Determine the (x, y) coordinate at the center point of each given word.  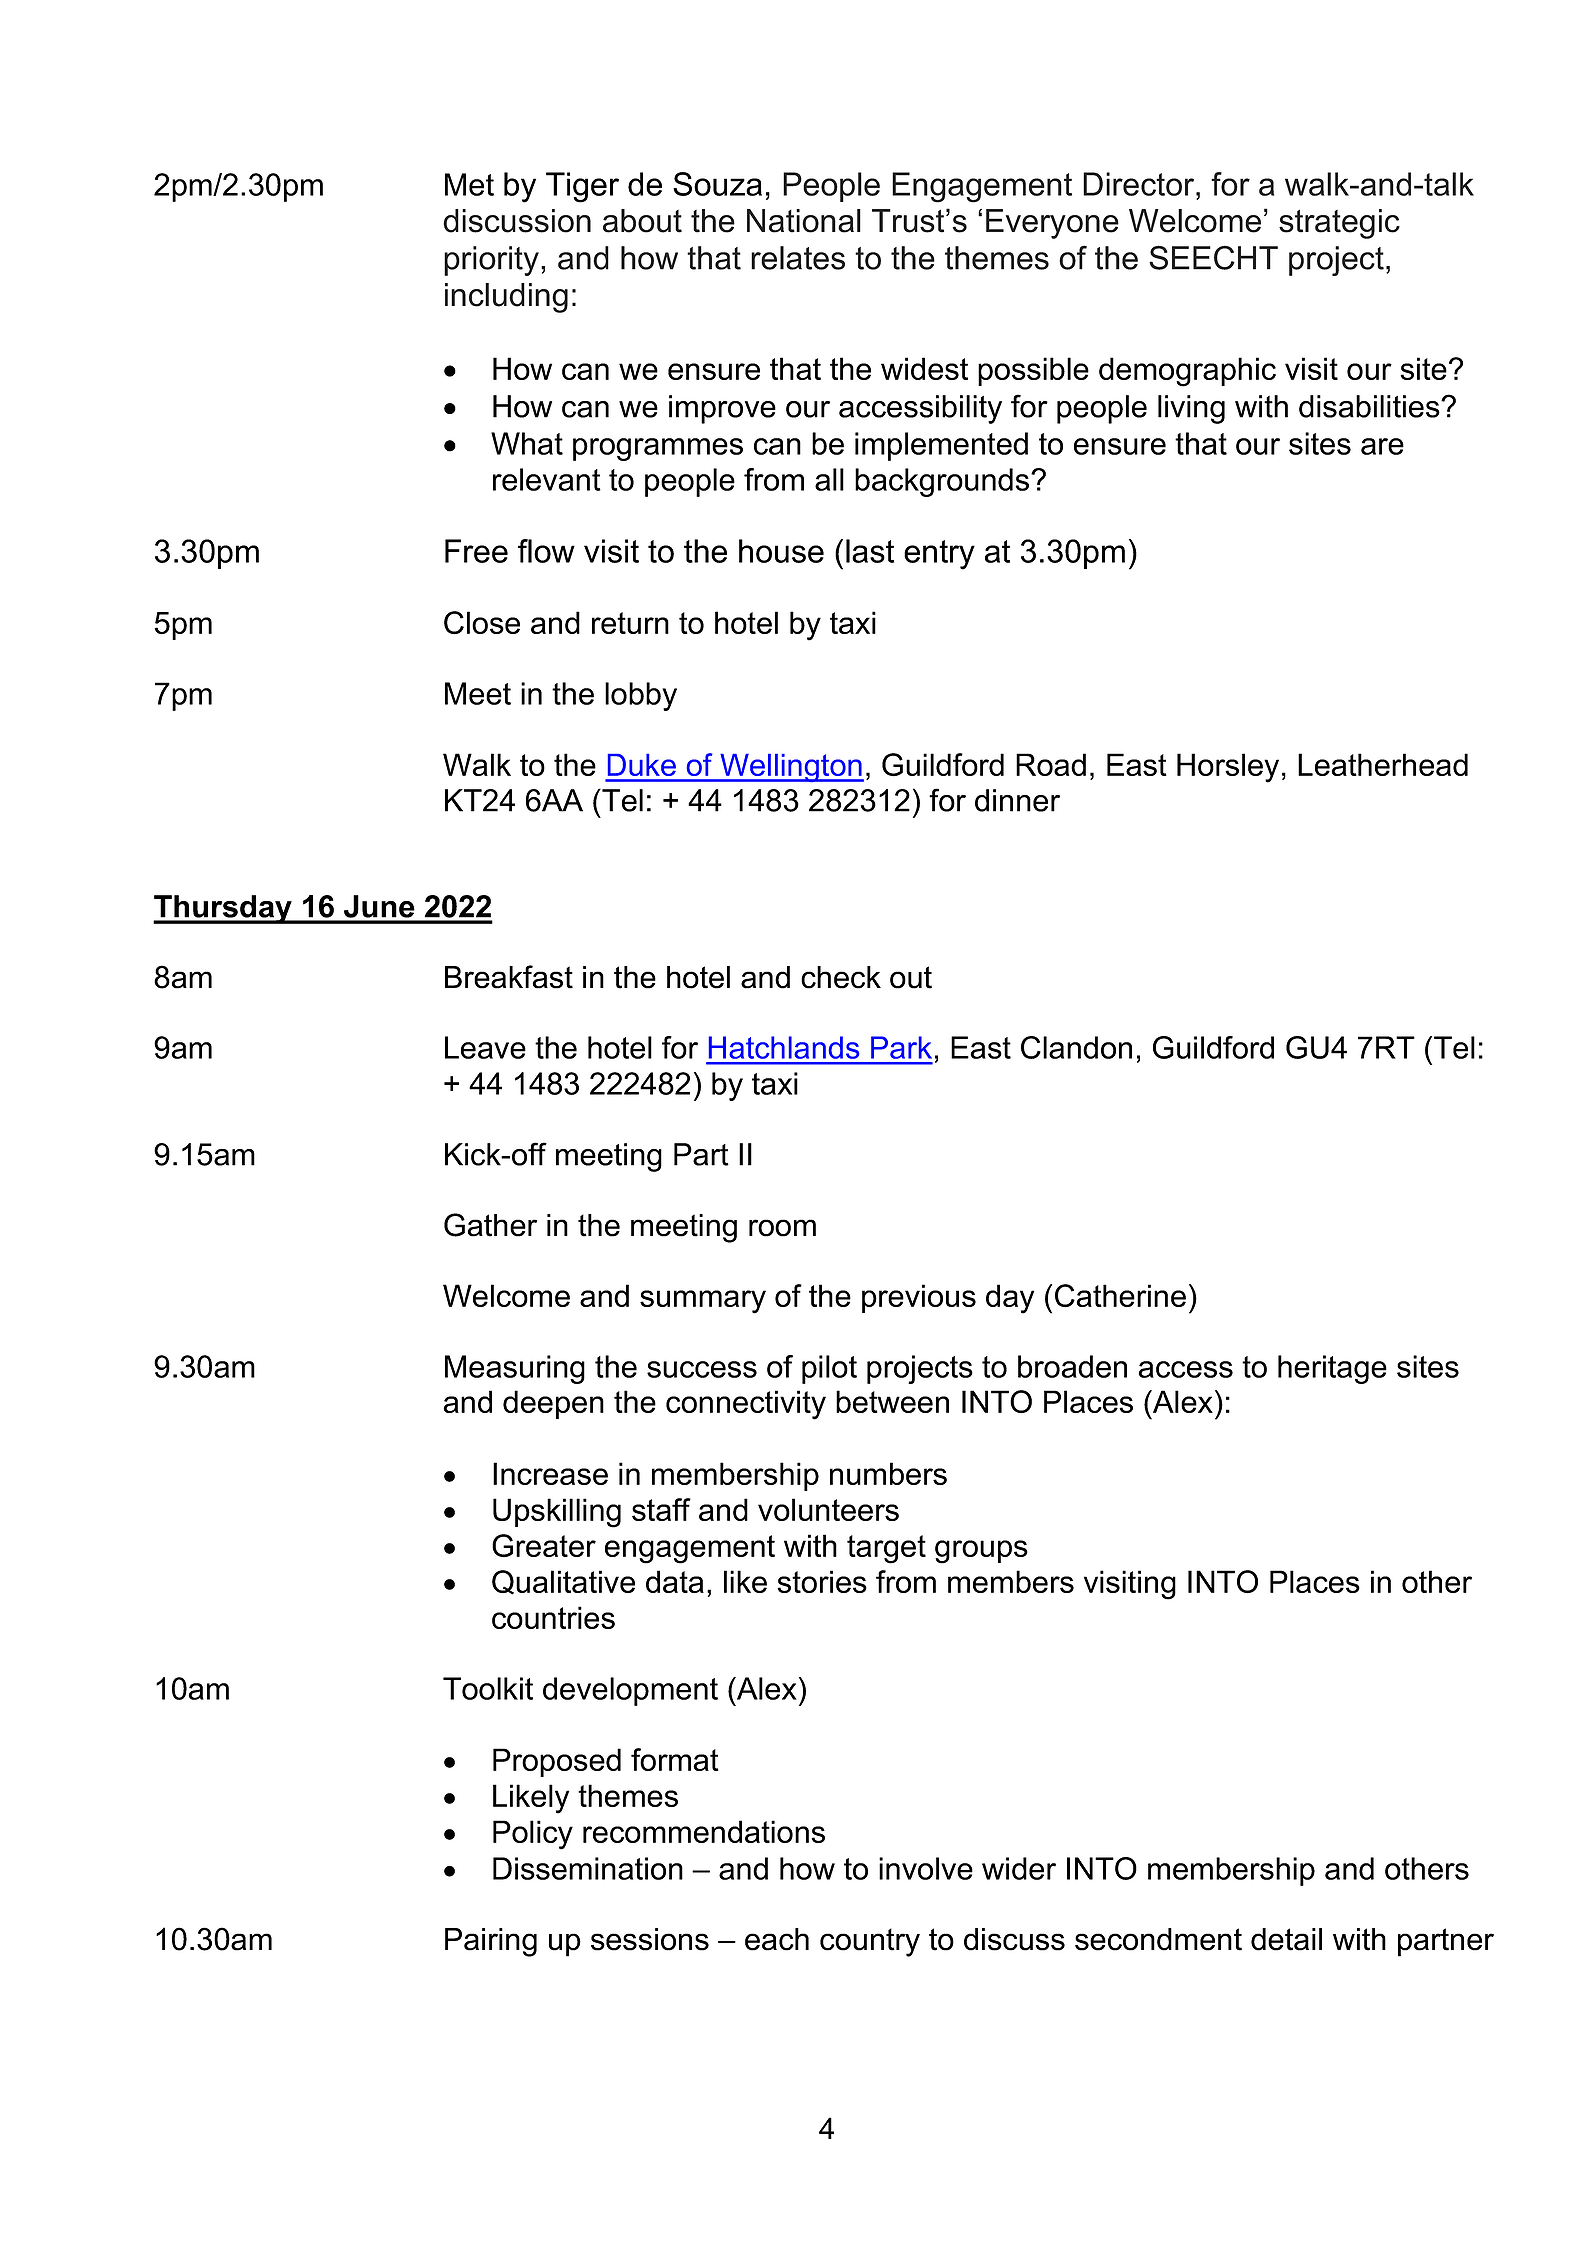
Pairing (491, 1942)
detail (1286, 1939)
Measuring (515, 1369)
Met (469, 184)
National (804, 221)
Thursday (223, 909)
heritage (1332, 1369)
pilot (829, 1369)
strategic (1339, 224)
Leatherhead (1383, 764)
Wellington (791, 768)
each (777, 1939)
